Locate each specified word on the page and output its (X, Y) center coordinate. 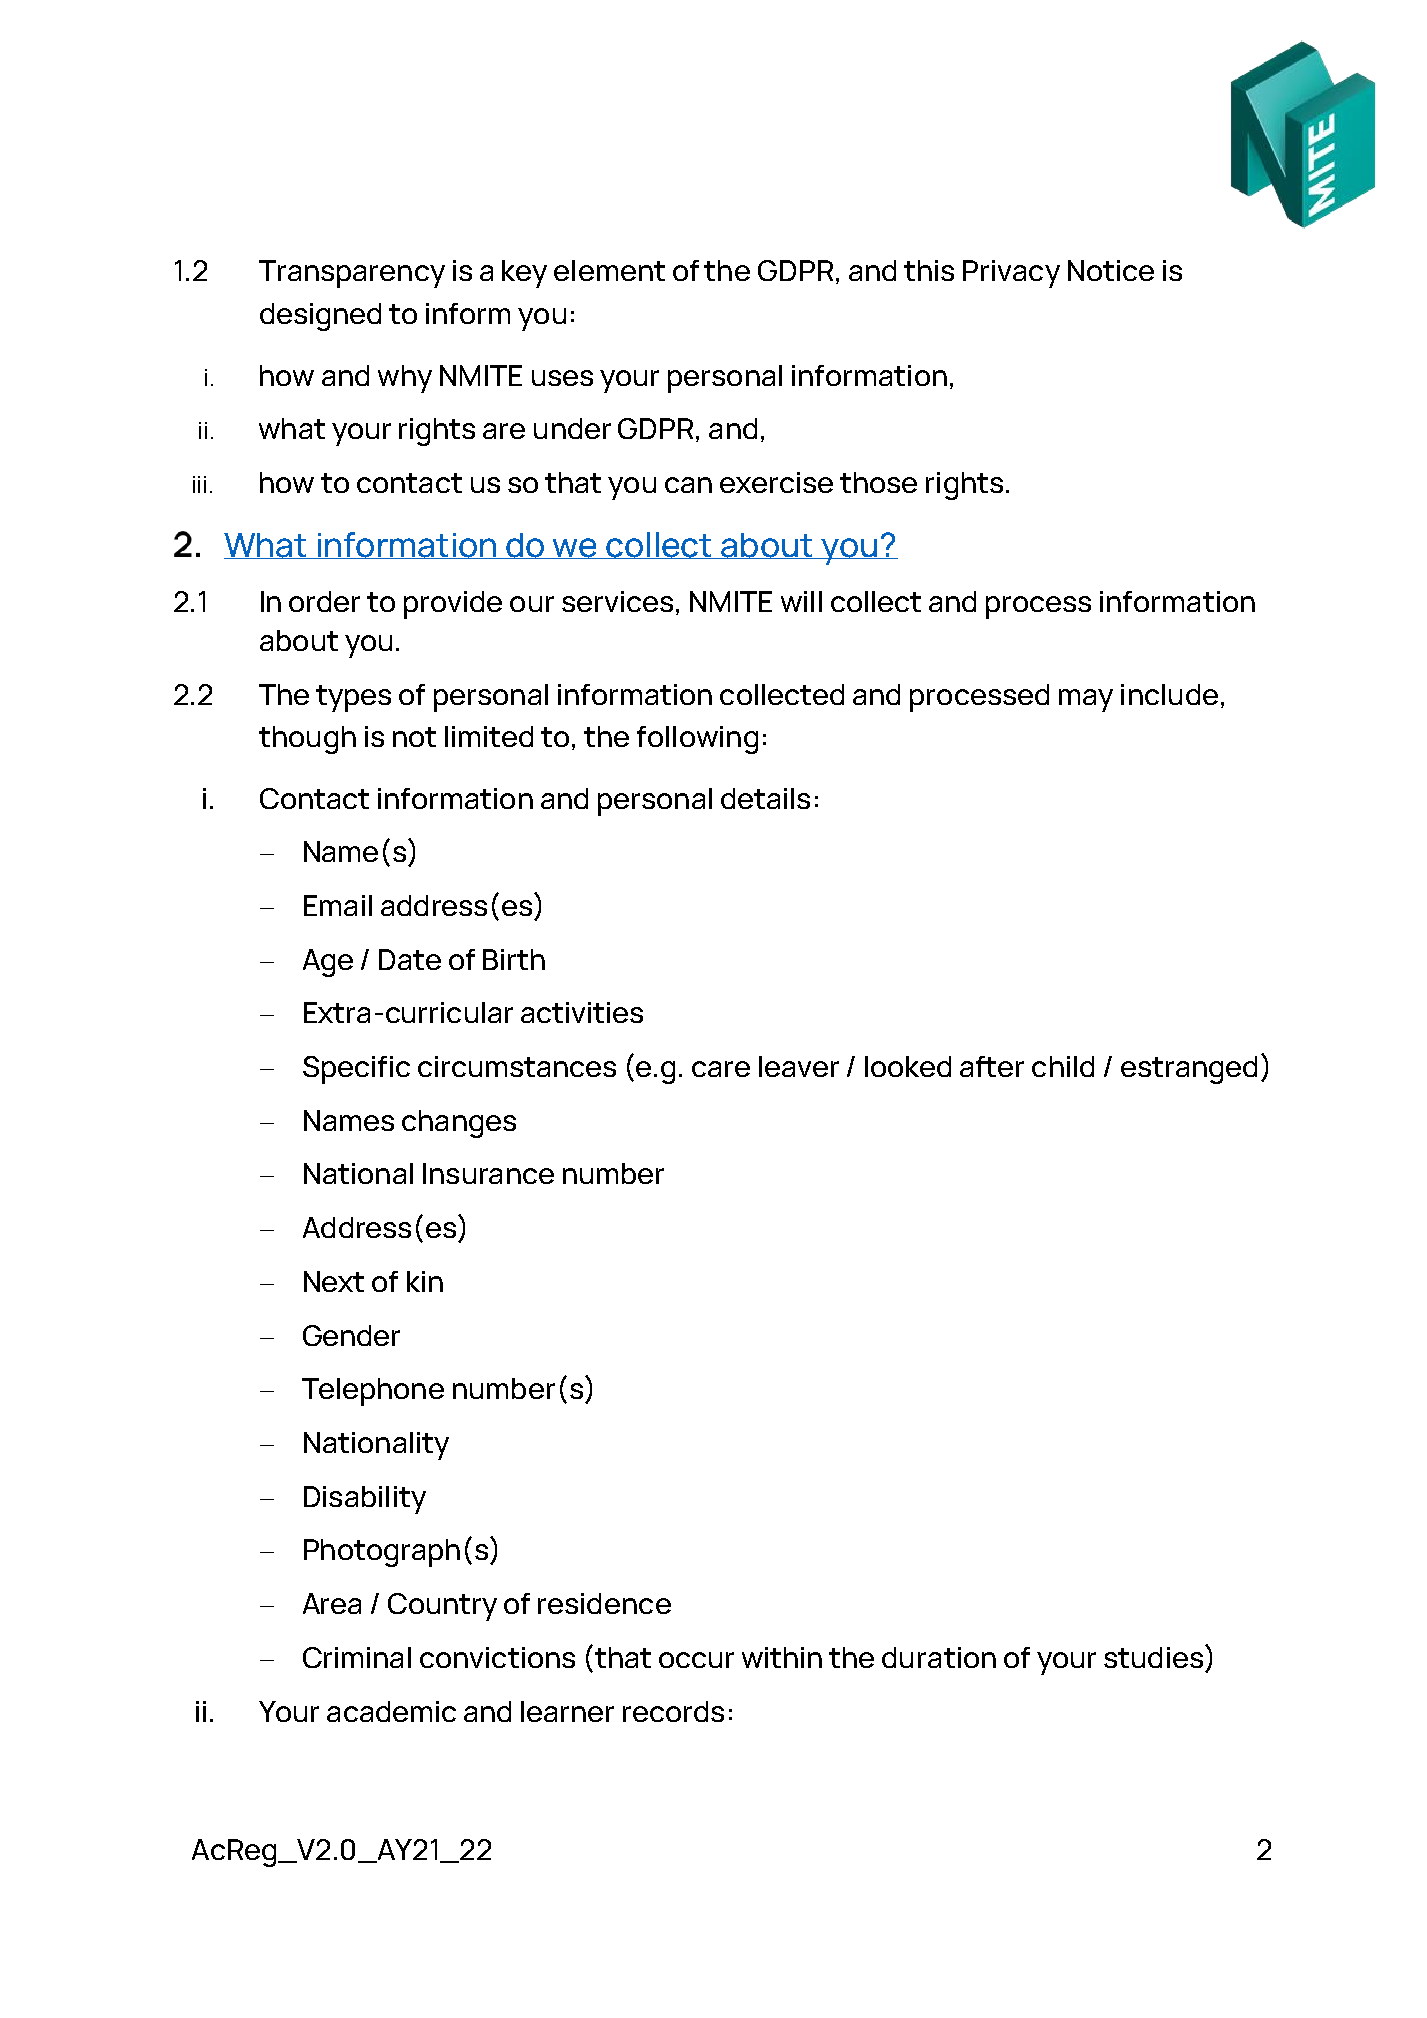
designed (320, 317)
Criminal (357, 1657)
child (1063, 1066)
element (609, 270)
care (721, 1069)
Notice (1111, 270)
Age (328, 963)
